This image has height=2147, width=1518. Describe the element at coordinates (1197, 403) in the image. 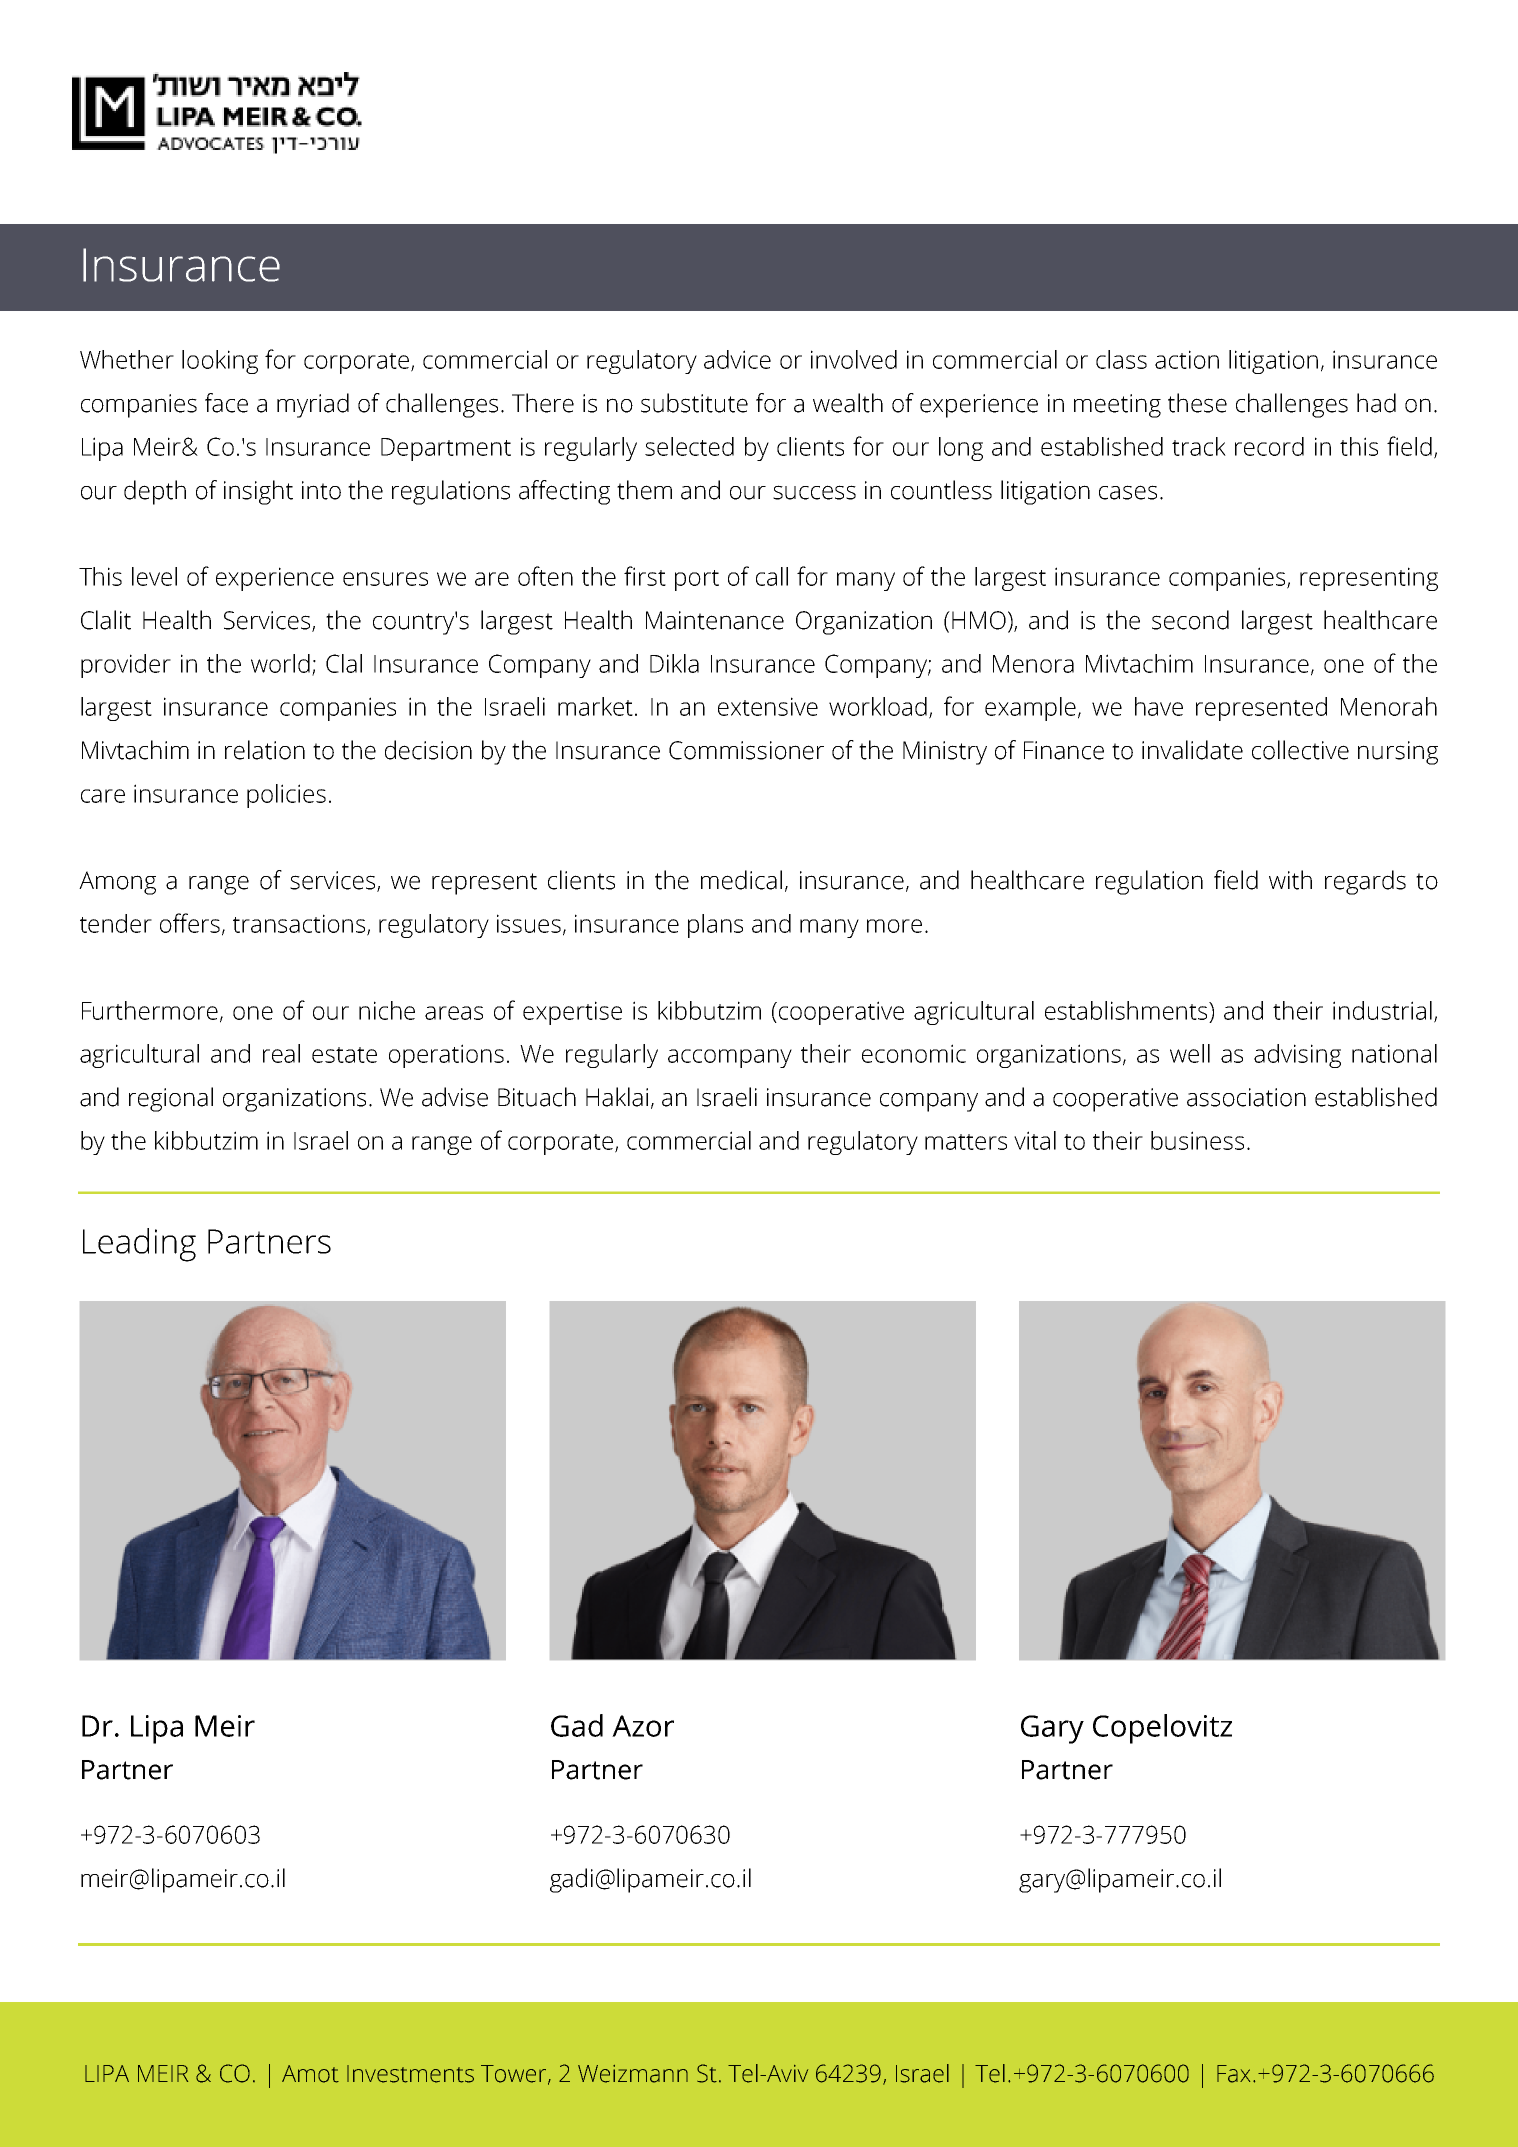

I see `these` at that location.
